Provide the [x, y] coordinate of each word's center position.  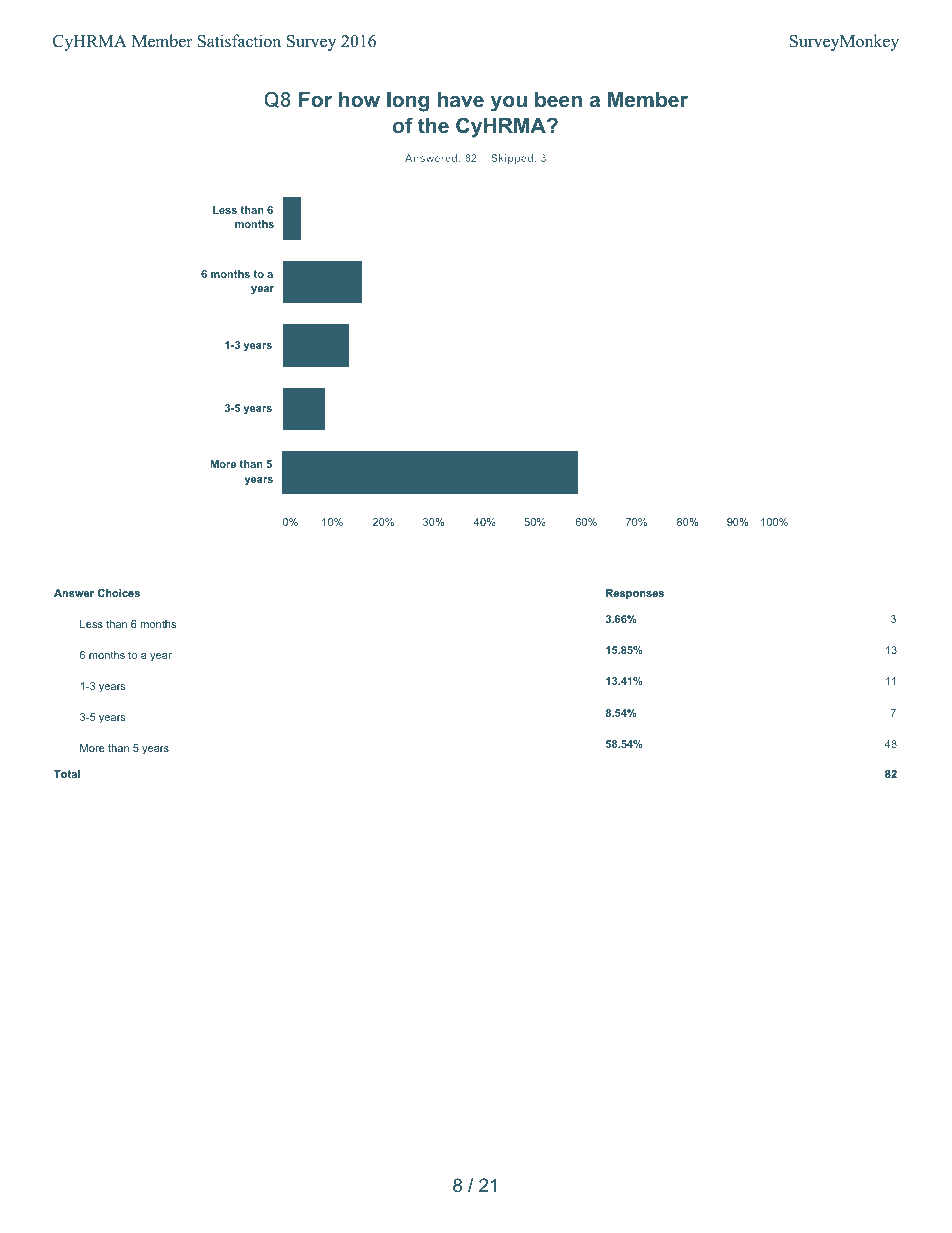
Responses [635, 594]
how [359, 99]
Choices [119, 593]
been [558, 99]
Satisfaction [239, 41]
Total [67, 774]
